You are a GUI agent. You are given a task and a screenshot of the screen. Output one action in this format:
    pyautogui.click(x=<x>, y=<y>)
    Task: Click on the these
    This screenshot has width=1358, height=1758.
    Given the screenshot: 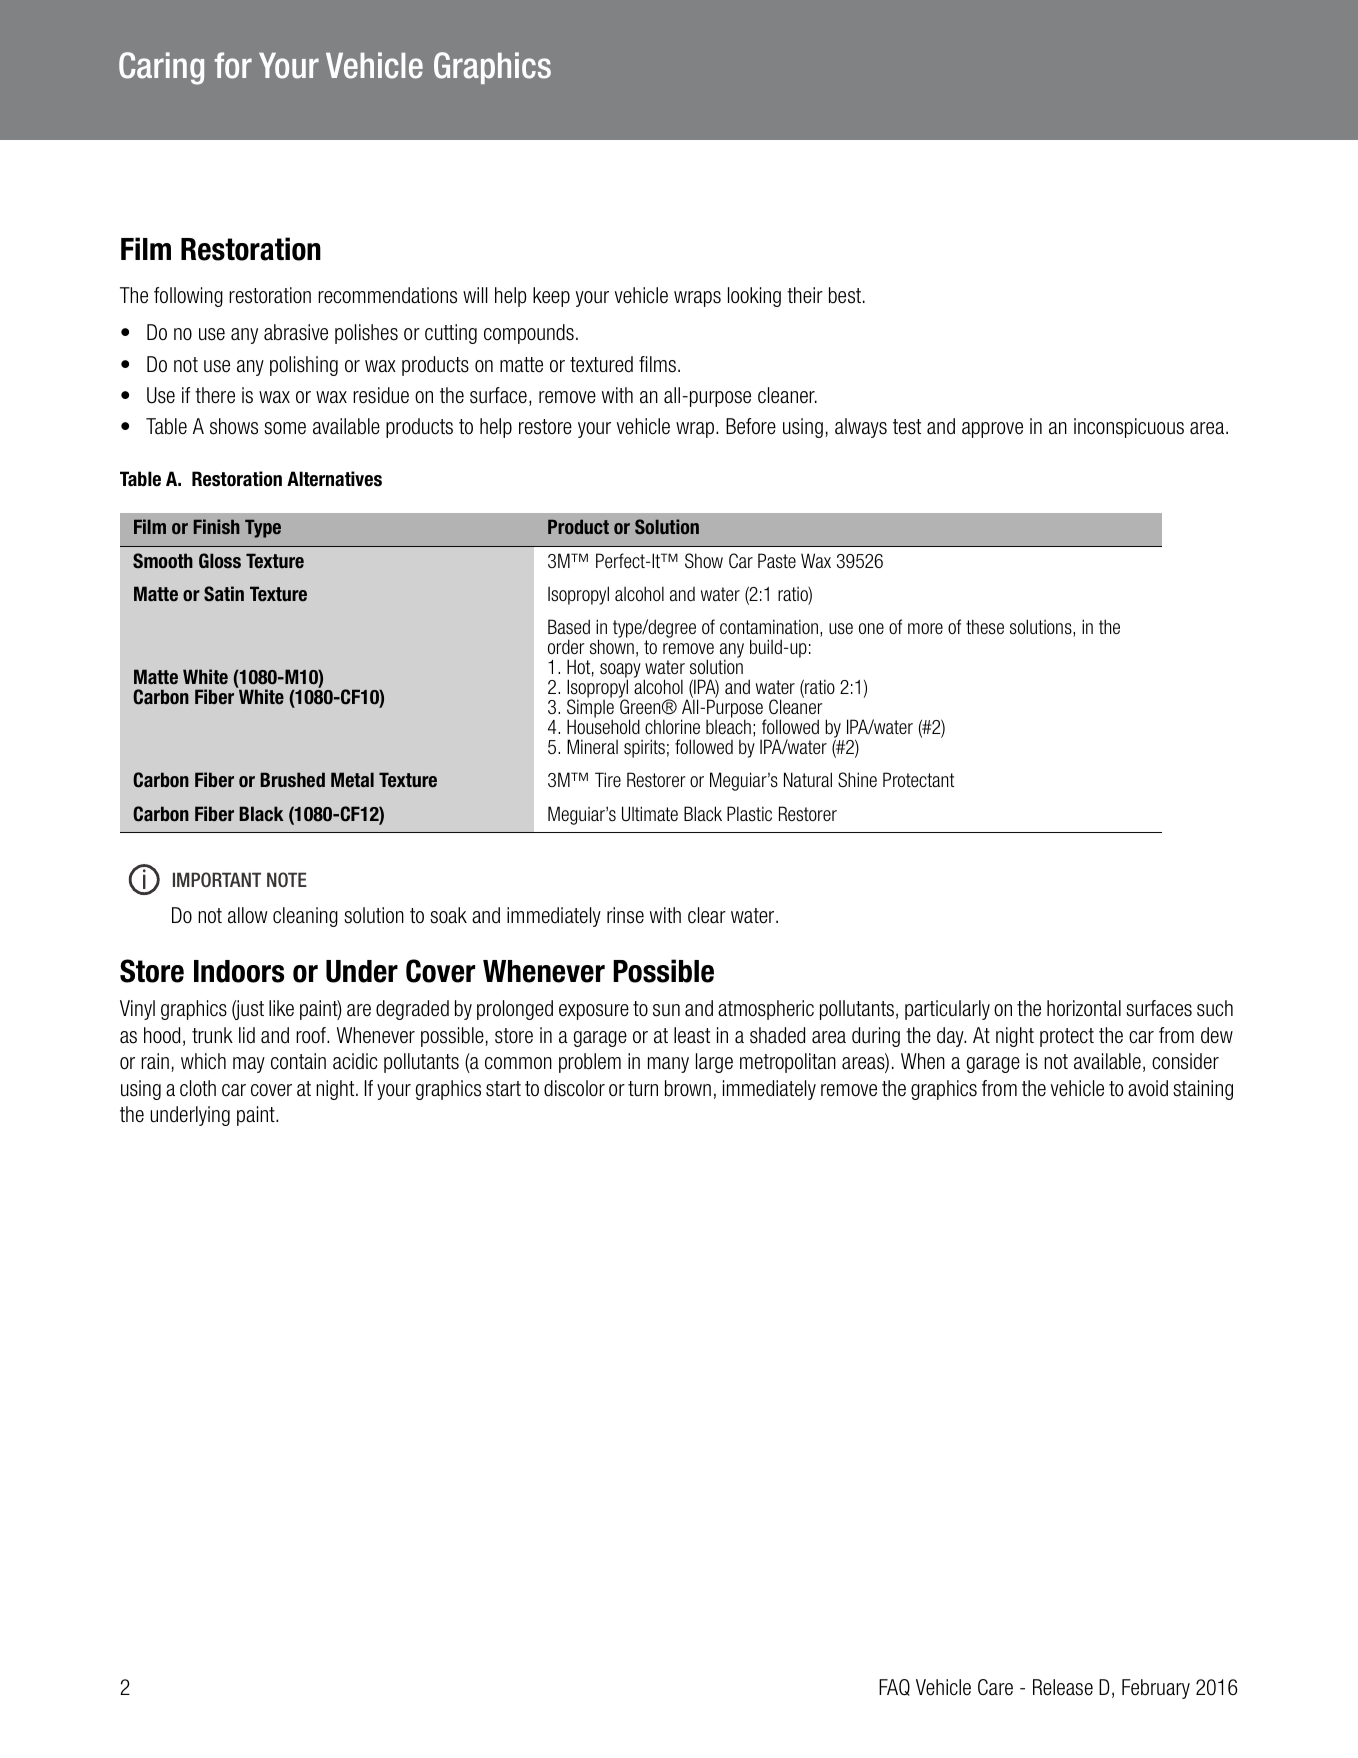 What is the action you would take?
    pyautogui.click(x=985, y=626)
